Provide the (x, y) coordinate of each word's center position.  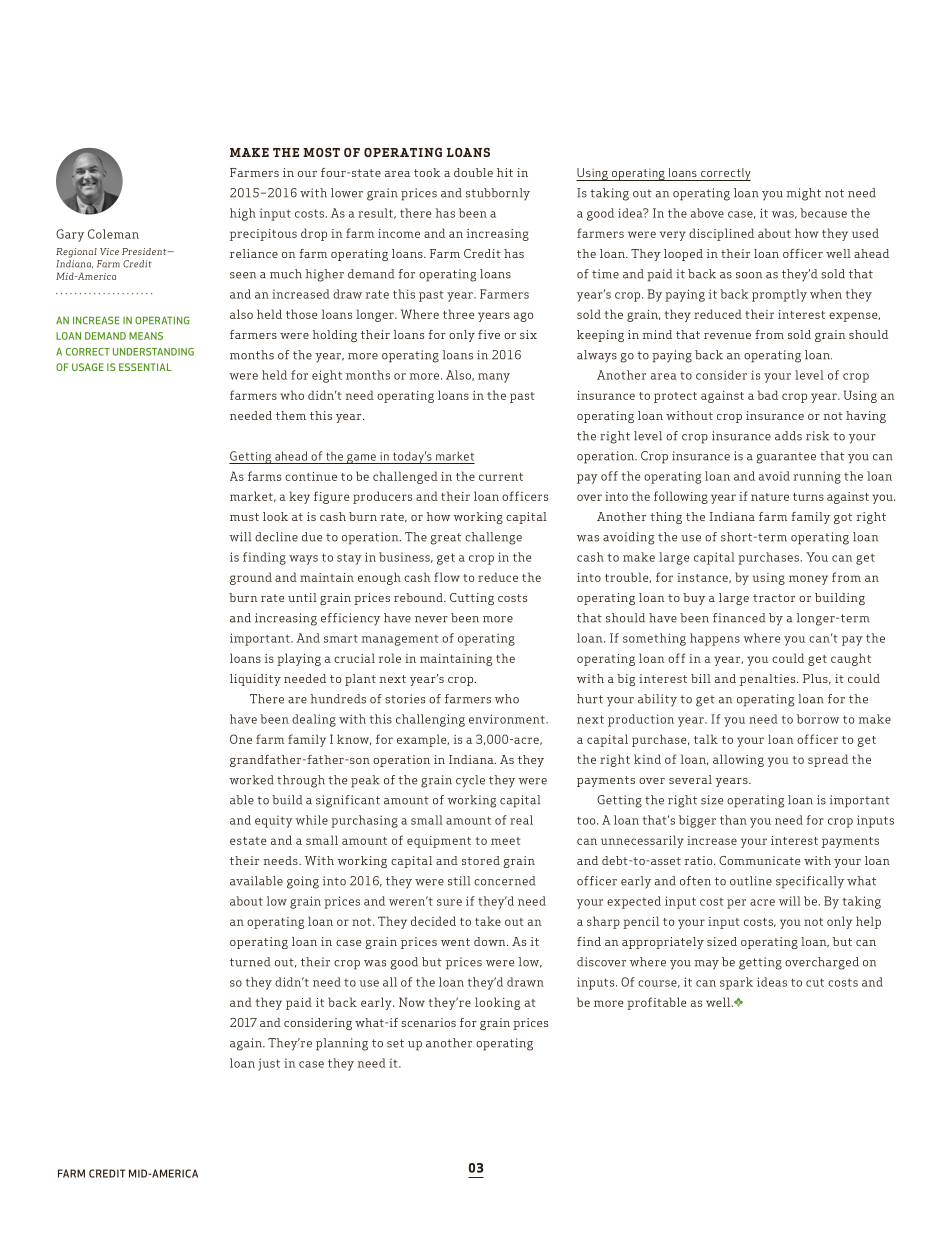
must (244, 517)
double (473, 172)
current (501, 477)
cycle (470, 781)
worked (251, 780)
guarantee (786, 458)
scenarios (428, 1022)
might (804, 194)
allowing (738, 760)
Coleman (113, 234)
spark (736, 983)
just (269, 1064)
